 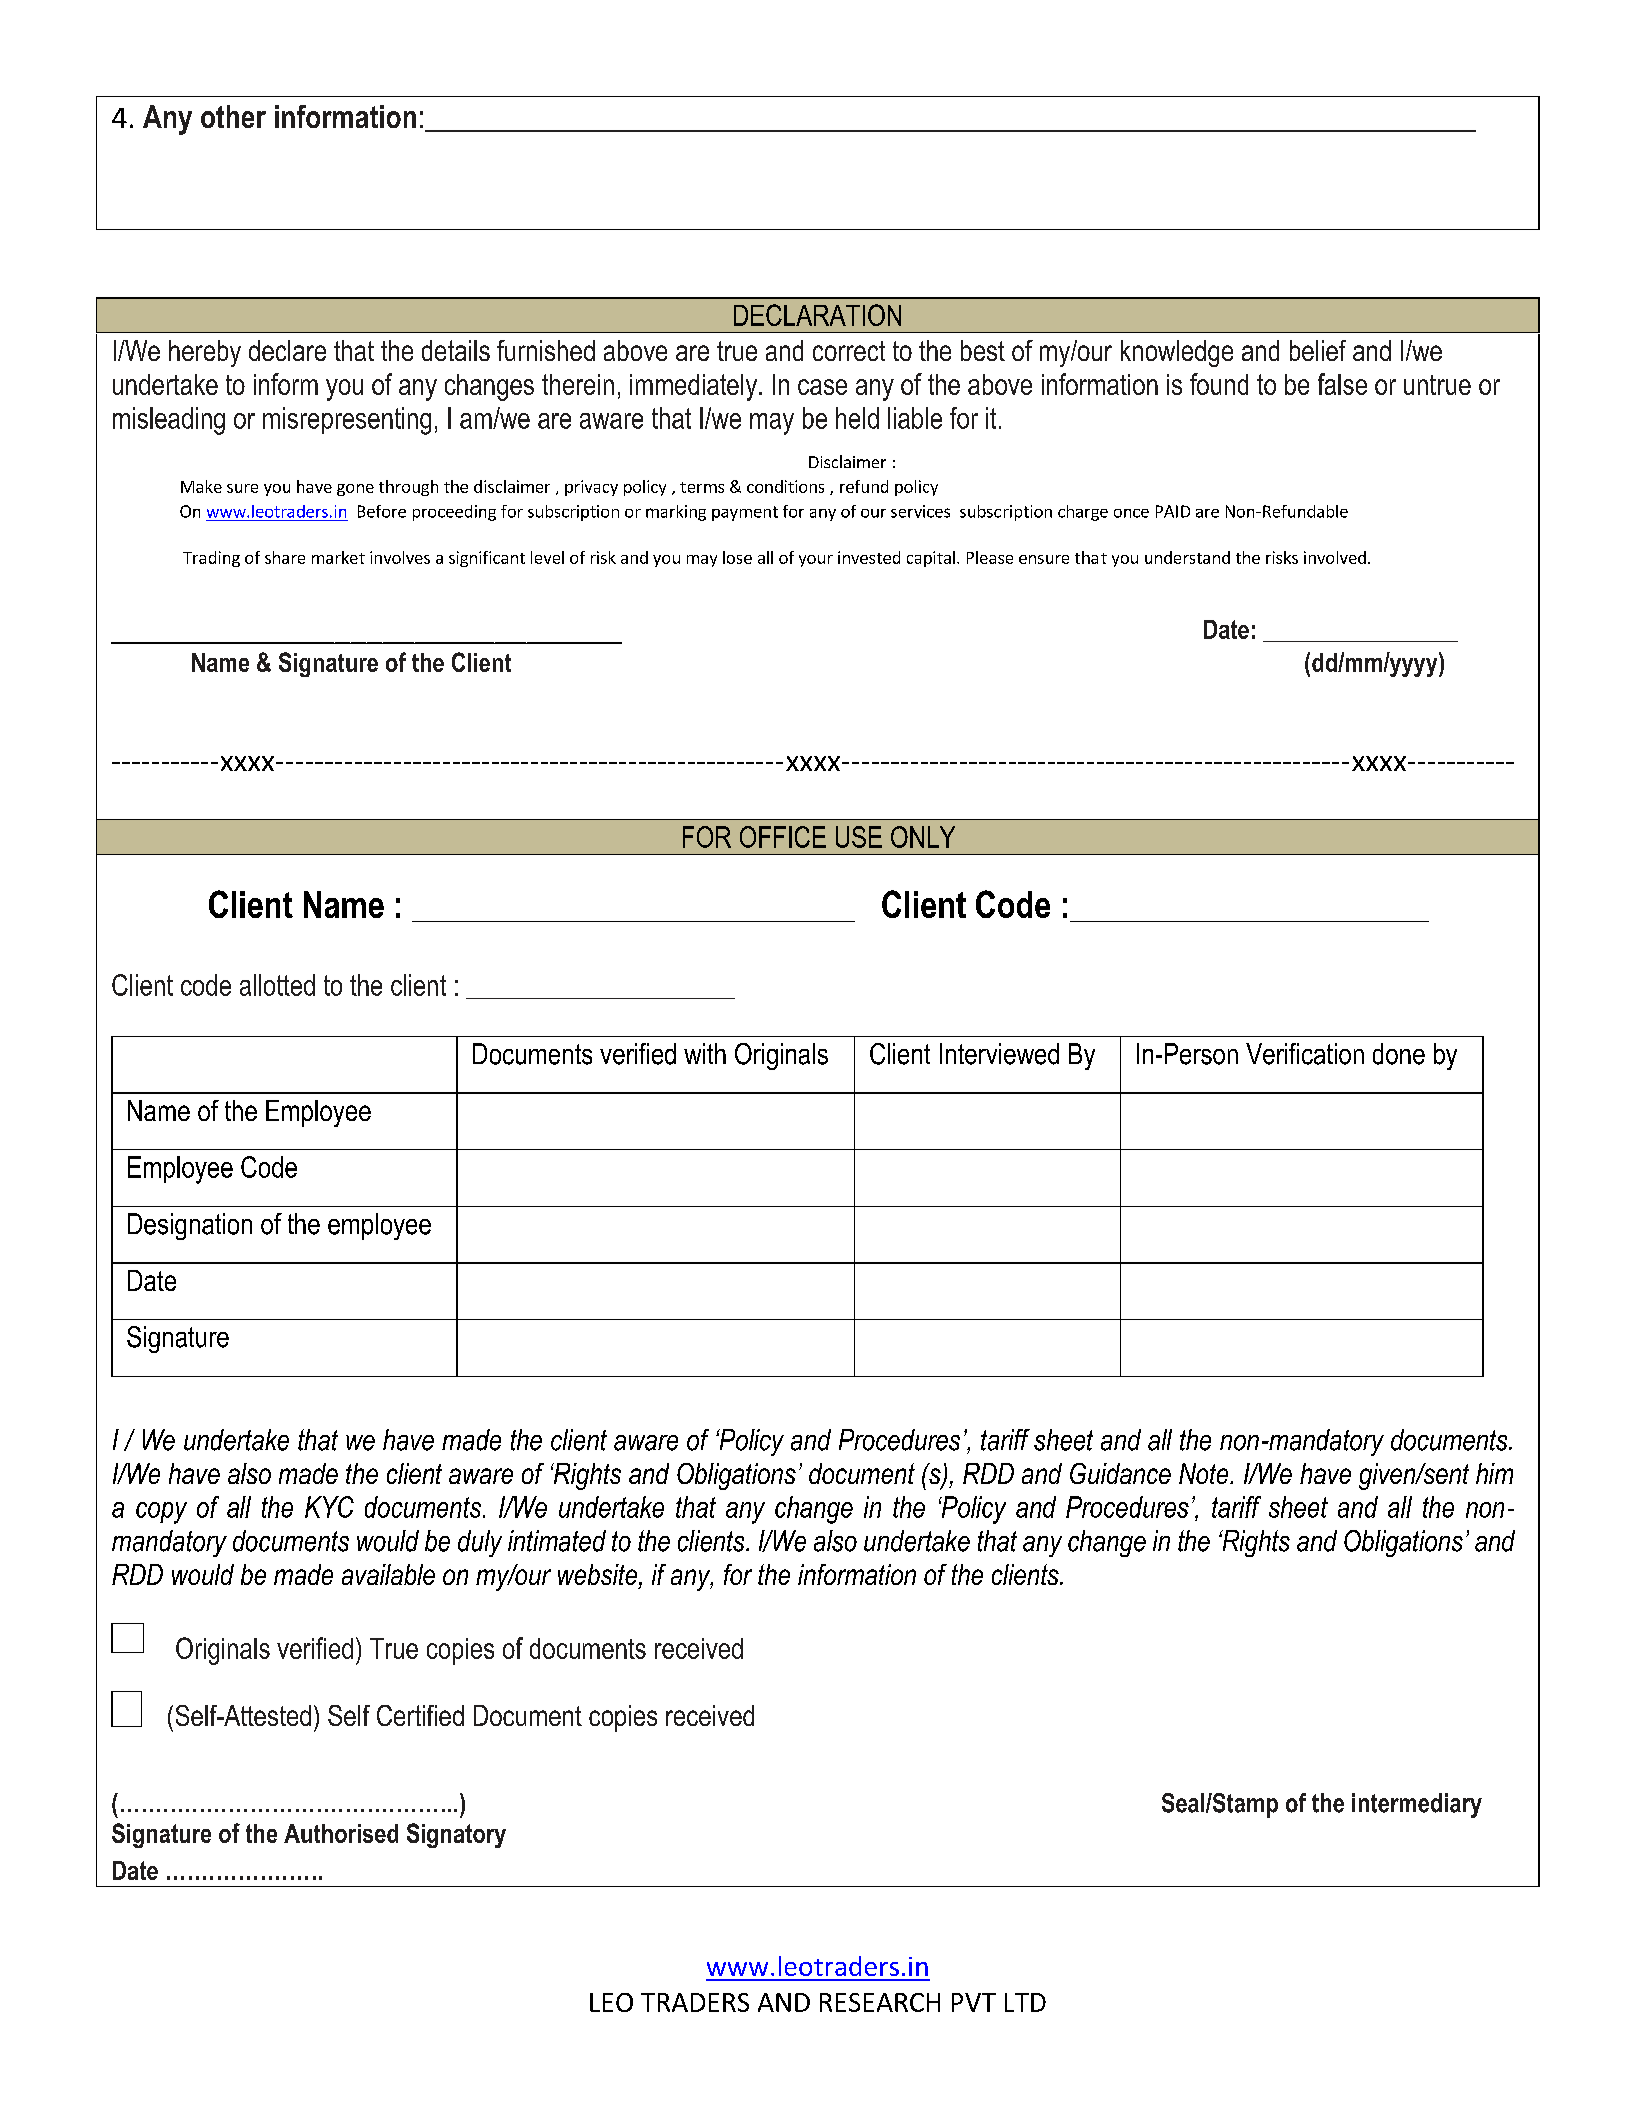 What do you see at coordinates (1335, 557) in the screenshot?
I see `involved` at bounding box center [1335, 557].
